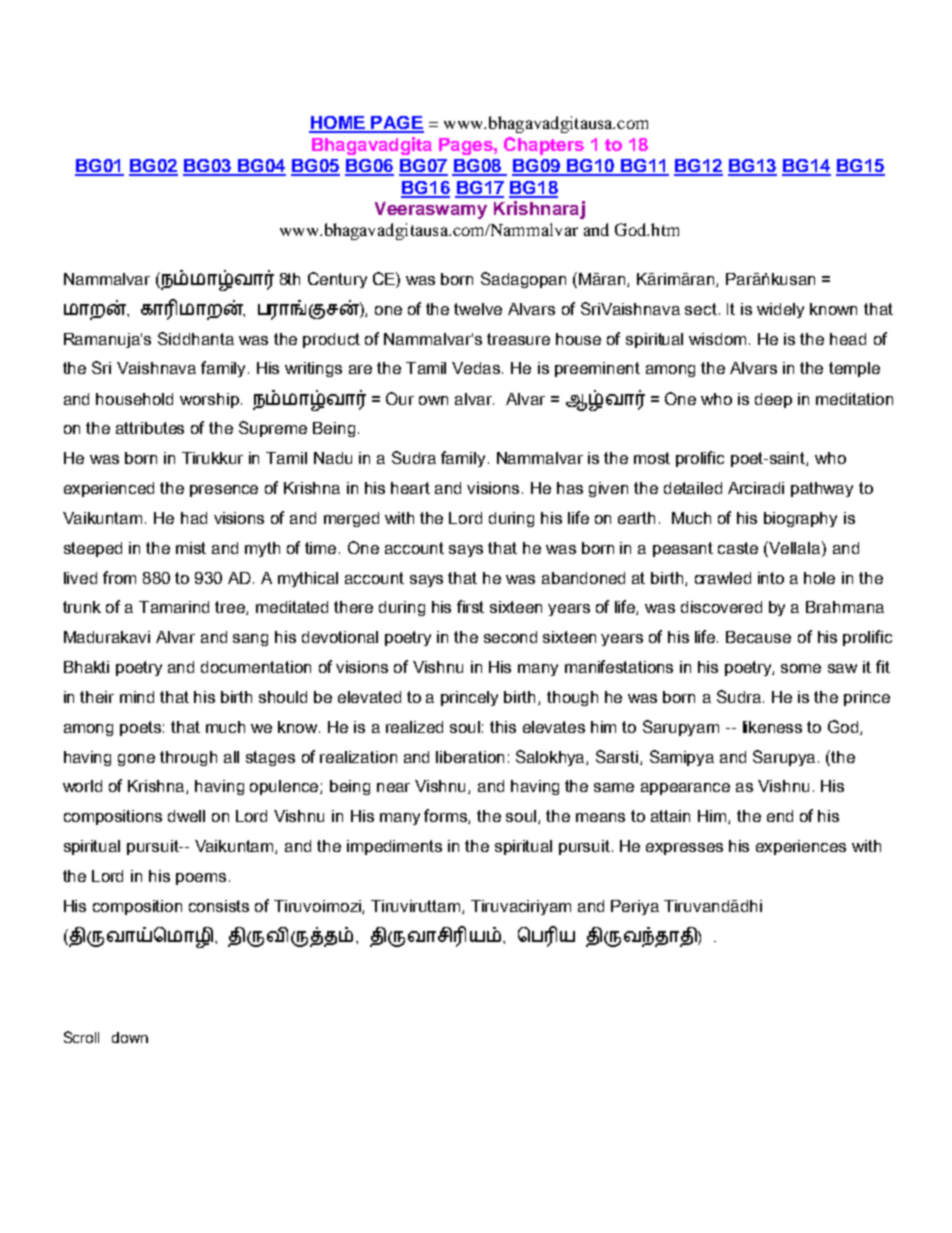 The width and height of the page is (952, 1233). I want to click on experiences, so click(801, 847).
